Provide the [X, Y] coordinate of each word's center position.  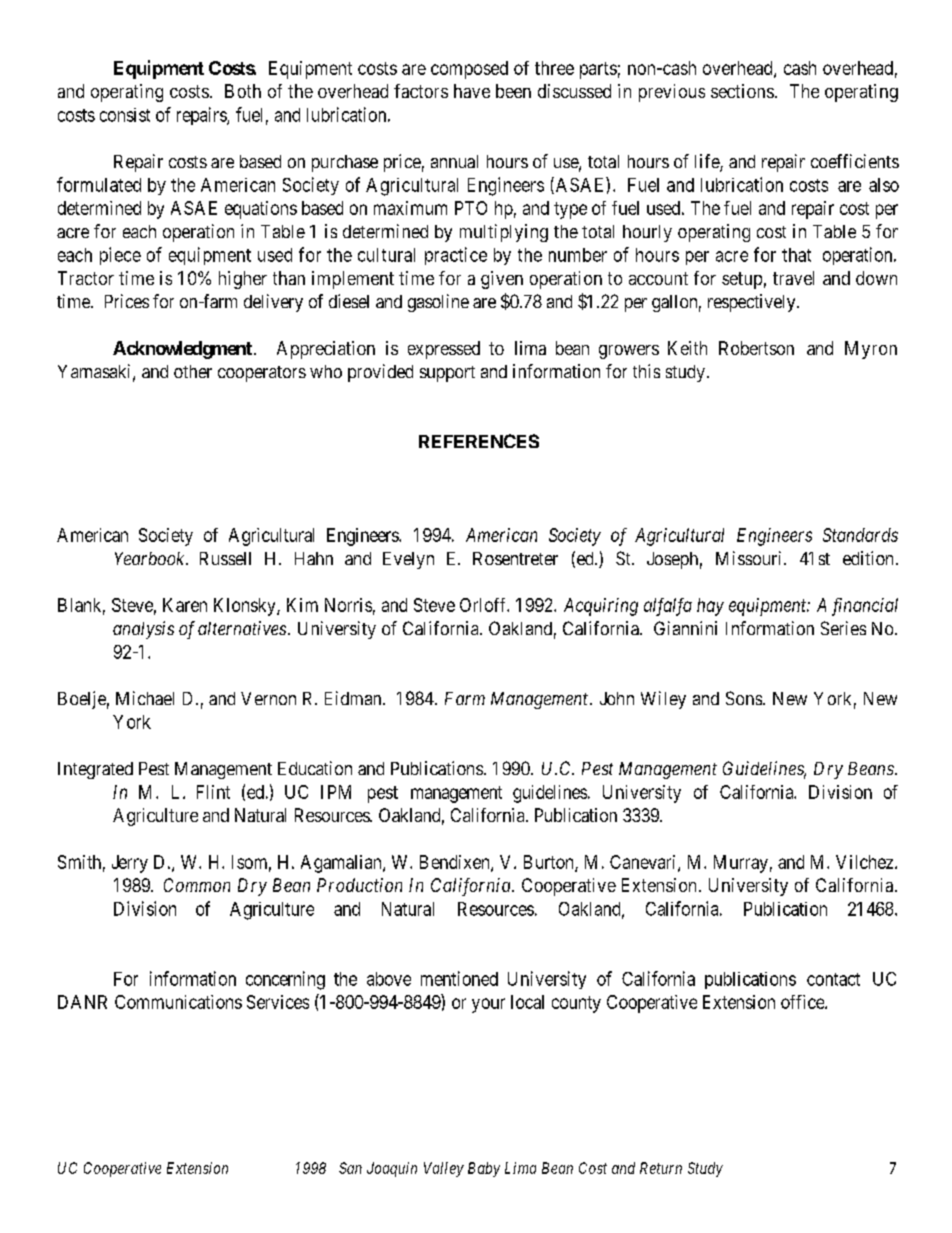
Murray [741, 864]
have [472, 91]
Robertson [756, 348]
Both [243, 91]
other [193, 371]
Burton [550, 863]
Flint [213, 792]
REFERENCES [479, 441]
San [350, 1168]
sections [742, 91]
